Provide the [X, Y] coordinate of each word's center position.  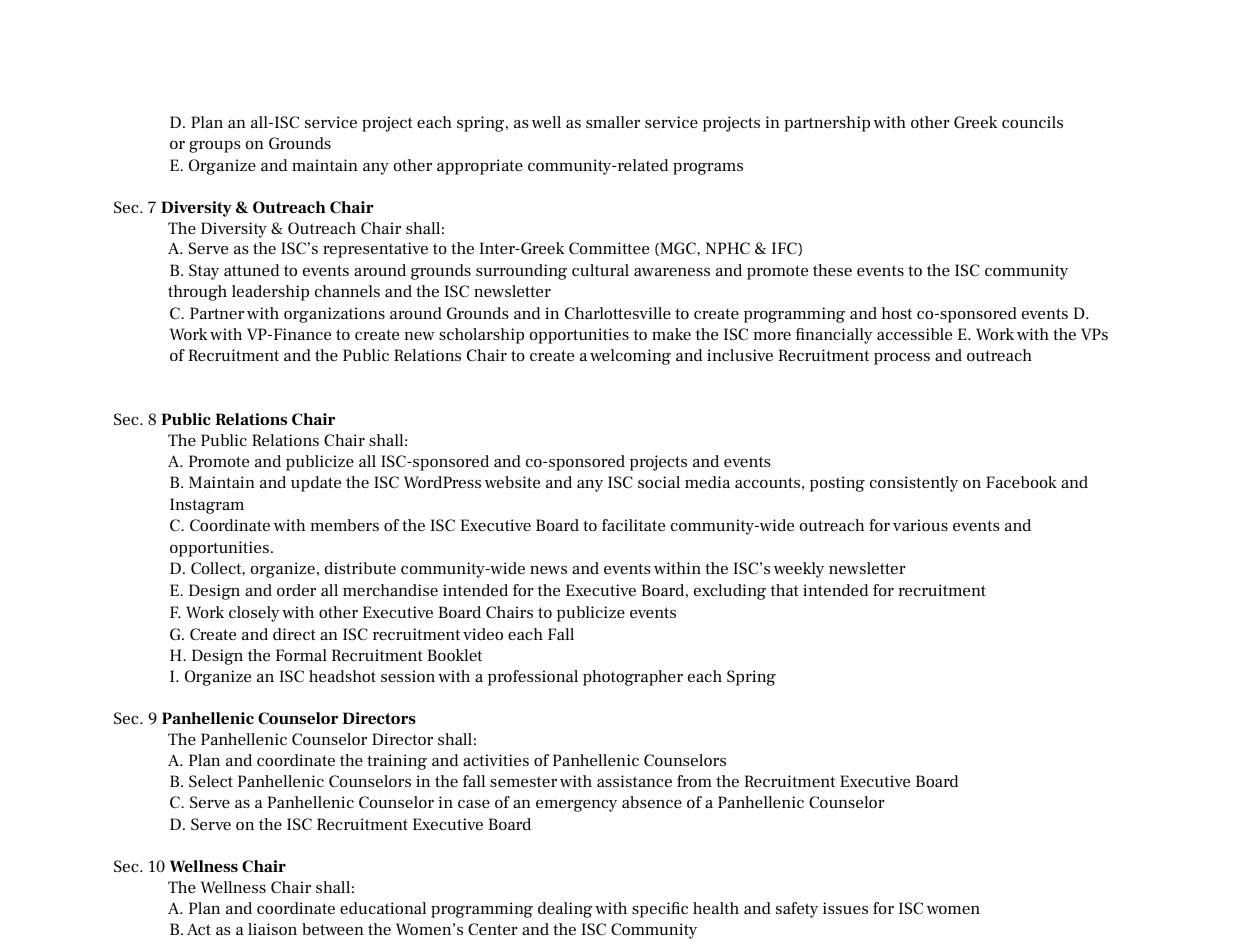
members [344, 525]
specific [660, 910]
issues [845, 908]
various [920, 525]
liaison [272, 929]
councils [1032, 122]
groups [215, 147]
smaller [613, 122]
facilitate [633, 525]
